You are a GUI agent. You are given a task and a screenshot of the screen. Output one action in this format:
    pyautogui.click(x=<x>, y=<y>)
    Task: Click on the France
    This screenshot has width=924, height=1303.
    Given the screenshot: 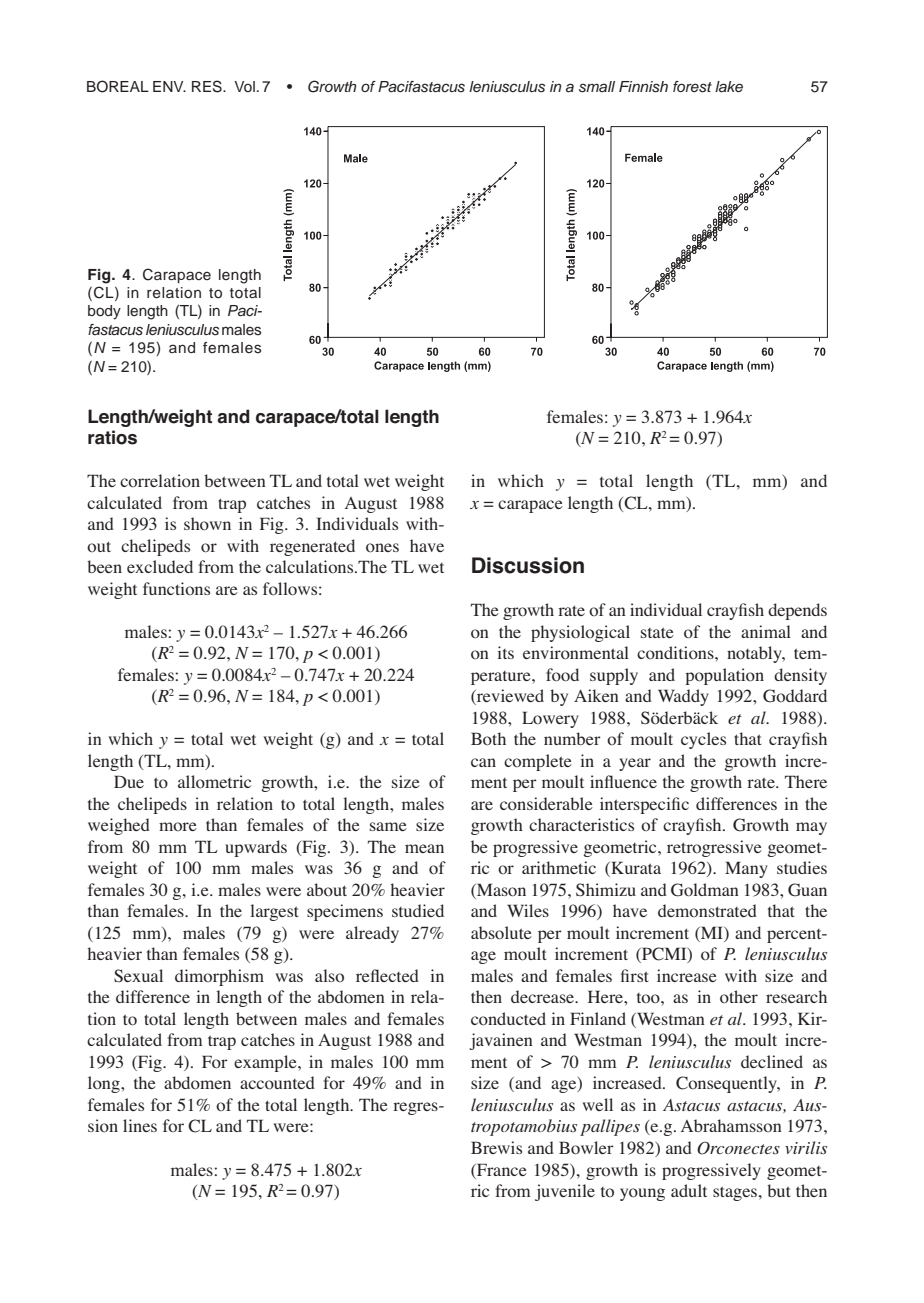 What is the action you would take?
    pyautogui.click(x=501, y=1169)
